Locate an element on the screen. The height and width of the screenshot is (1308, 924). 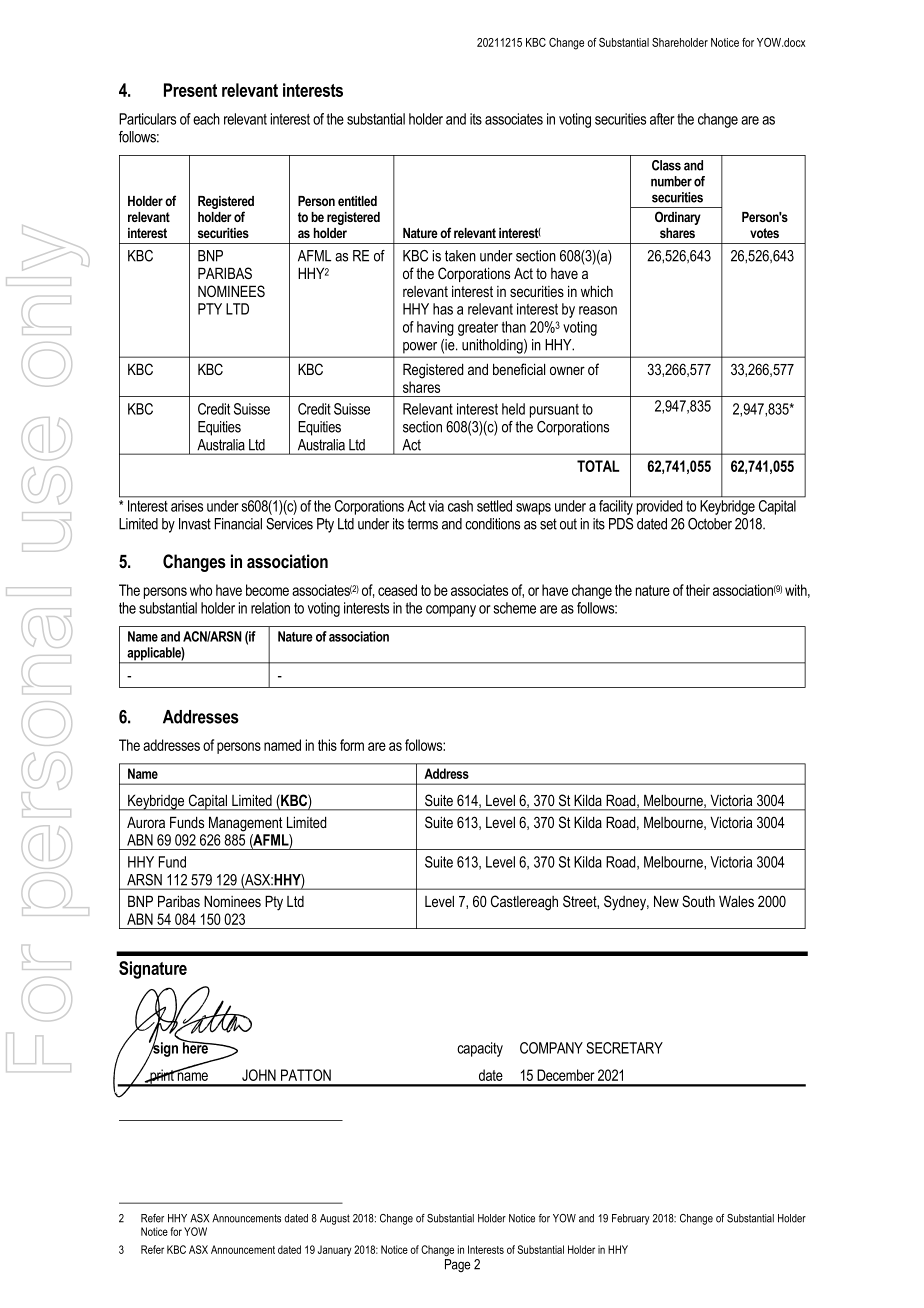
each is located at coordinates (206, 119).
